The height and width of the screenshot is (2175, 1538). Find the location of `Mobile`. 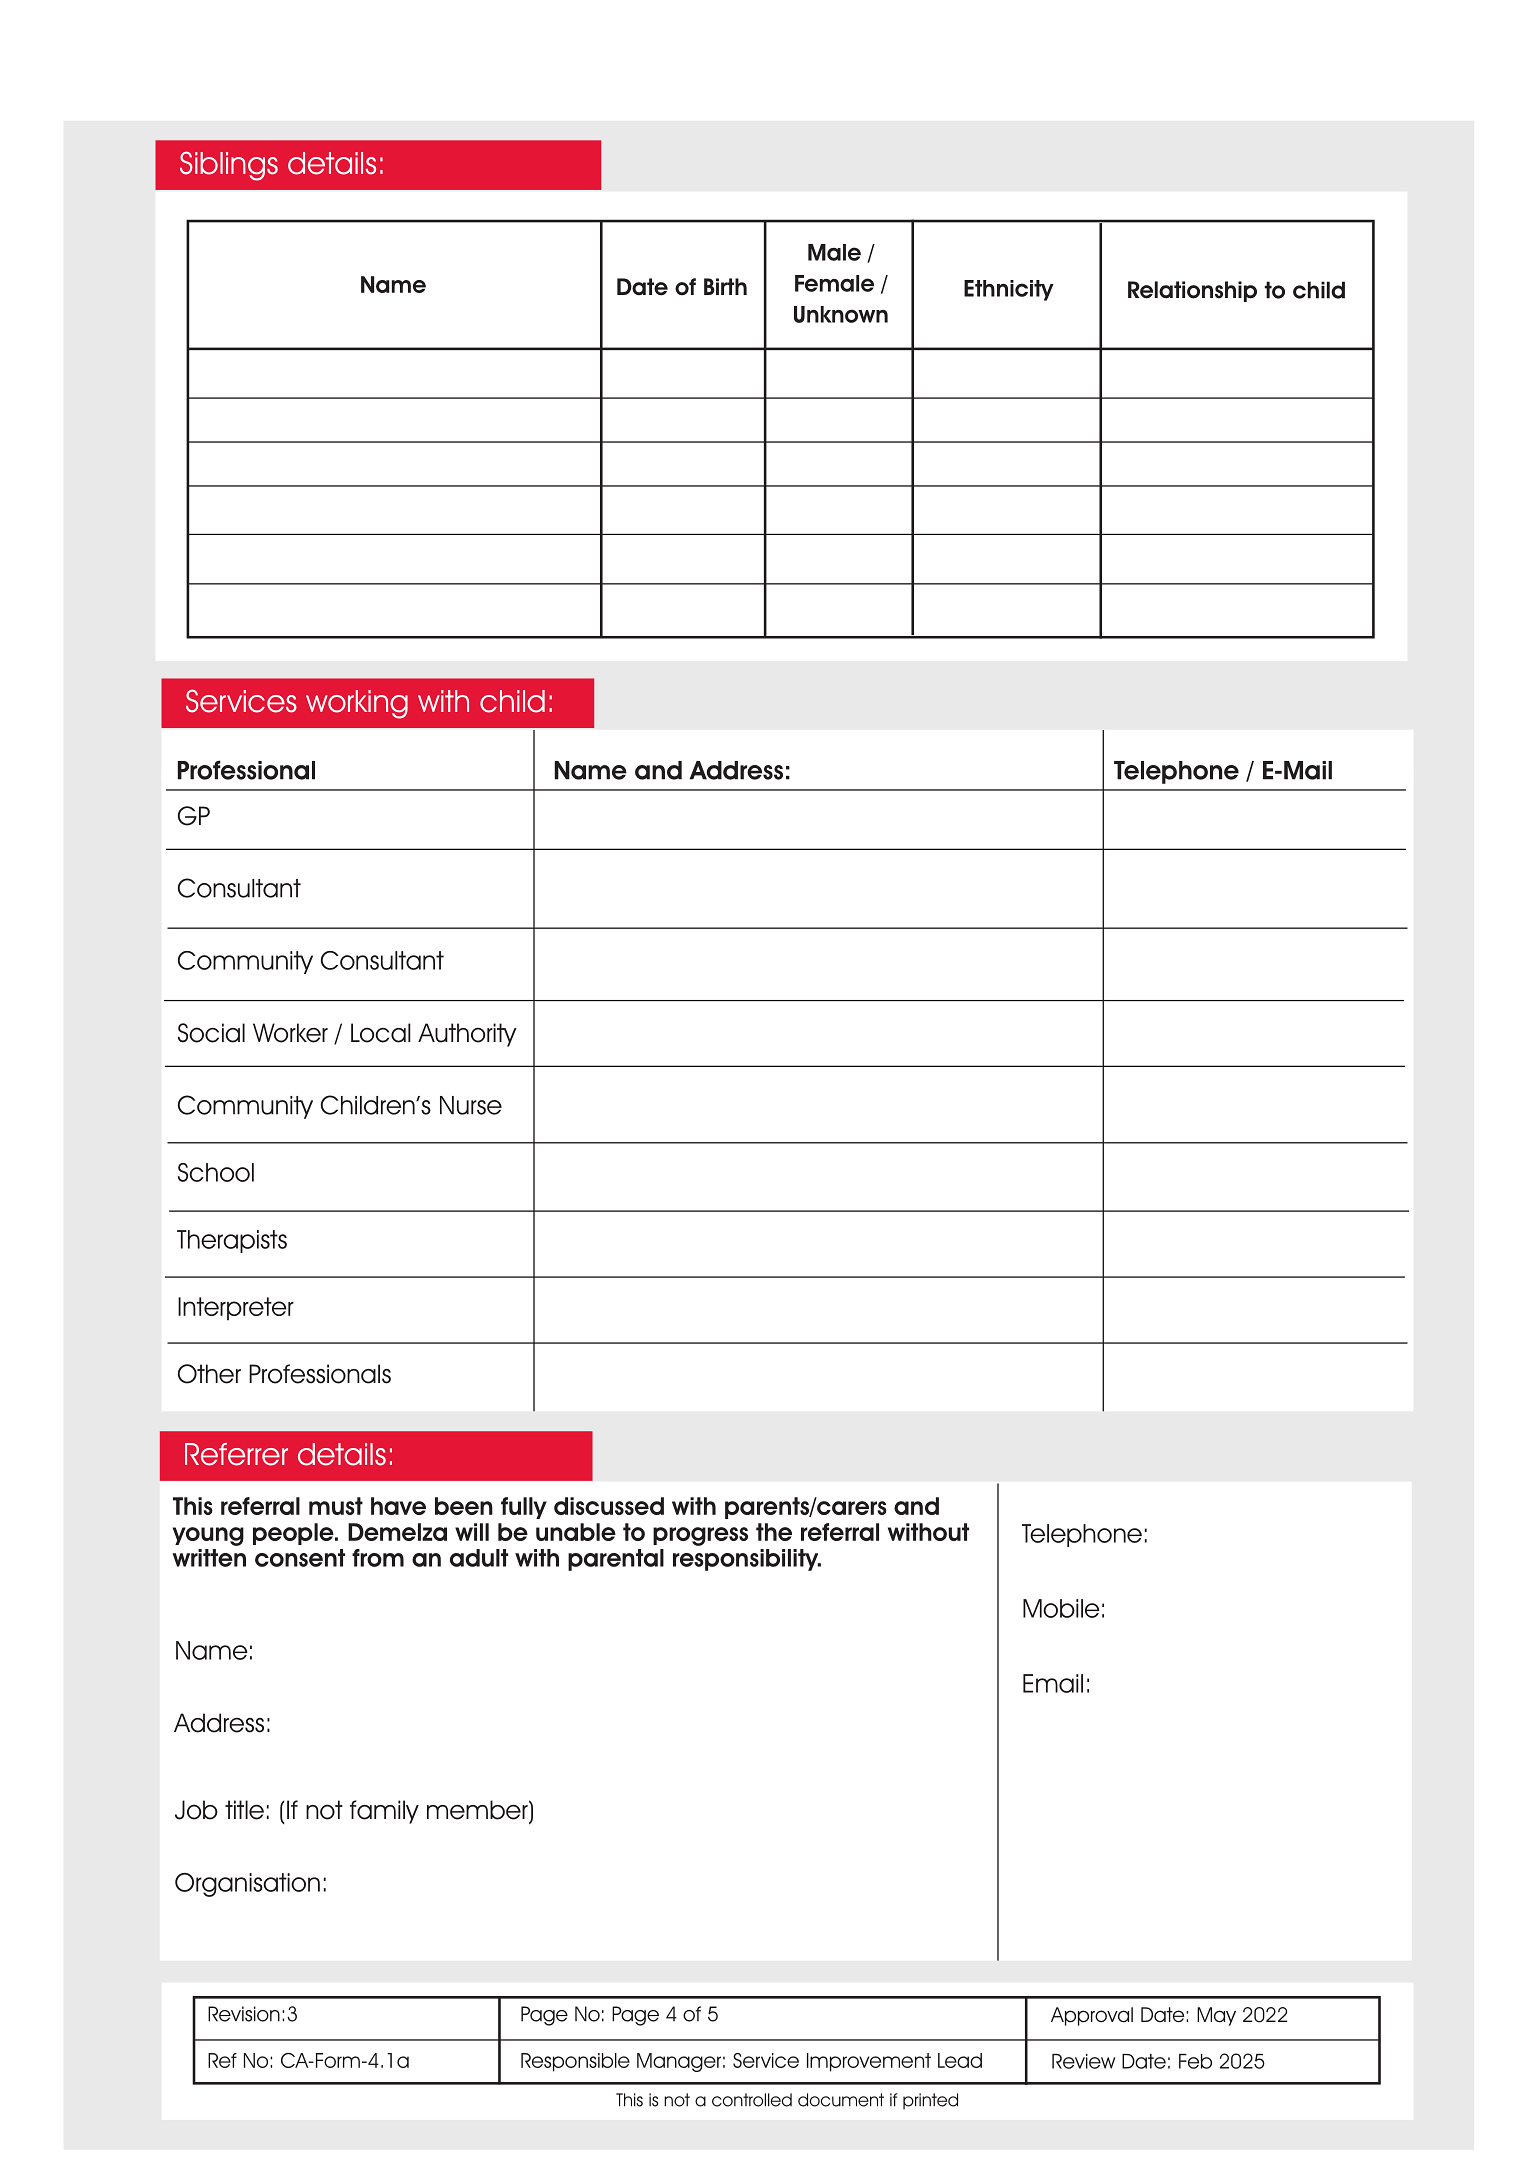

Mobile is located at coordinates (1061, 1608).
